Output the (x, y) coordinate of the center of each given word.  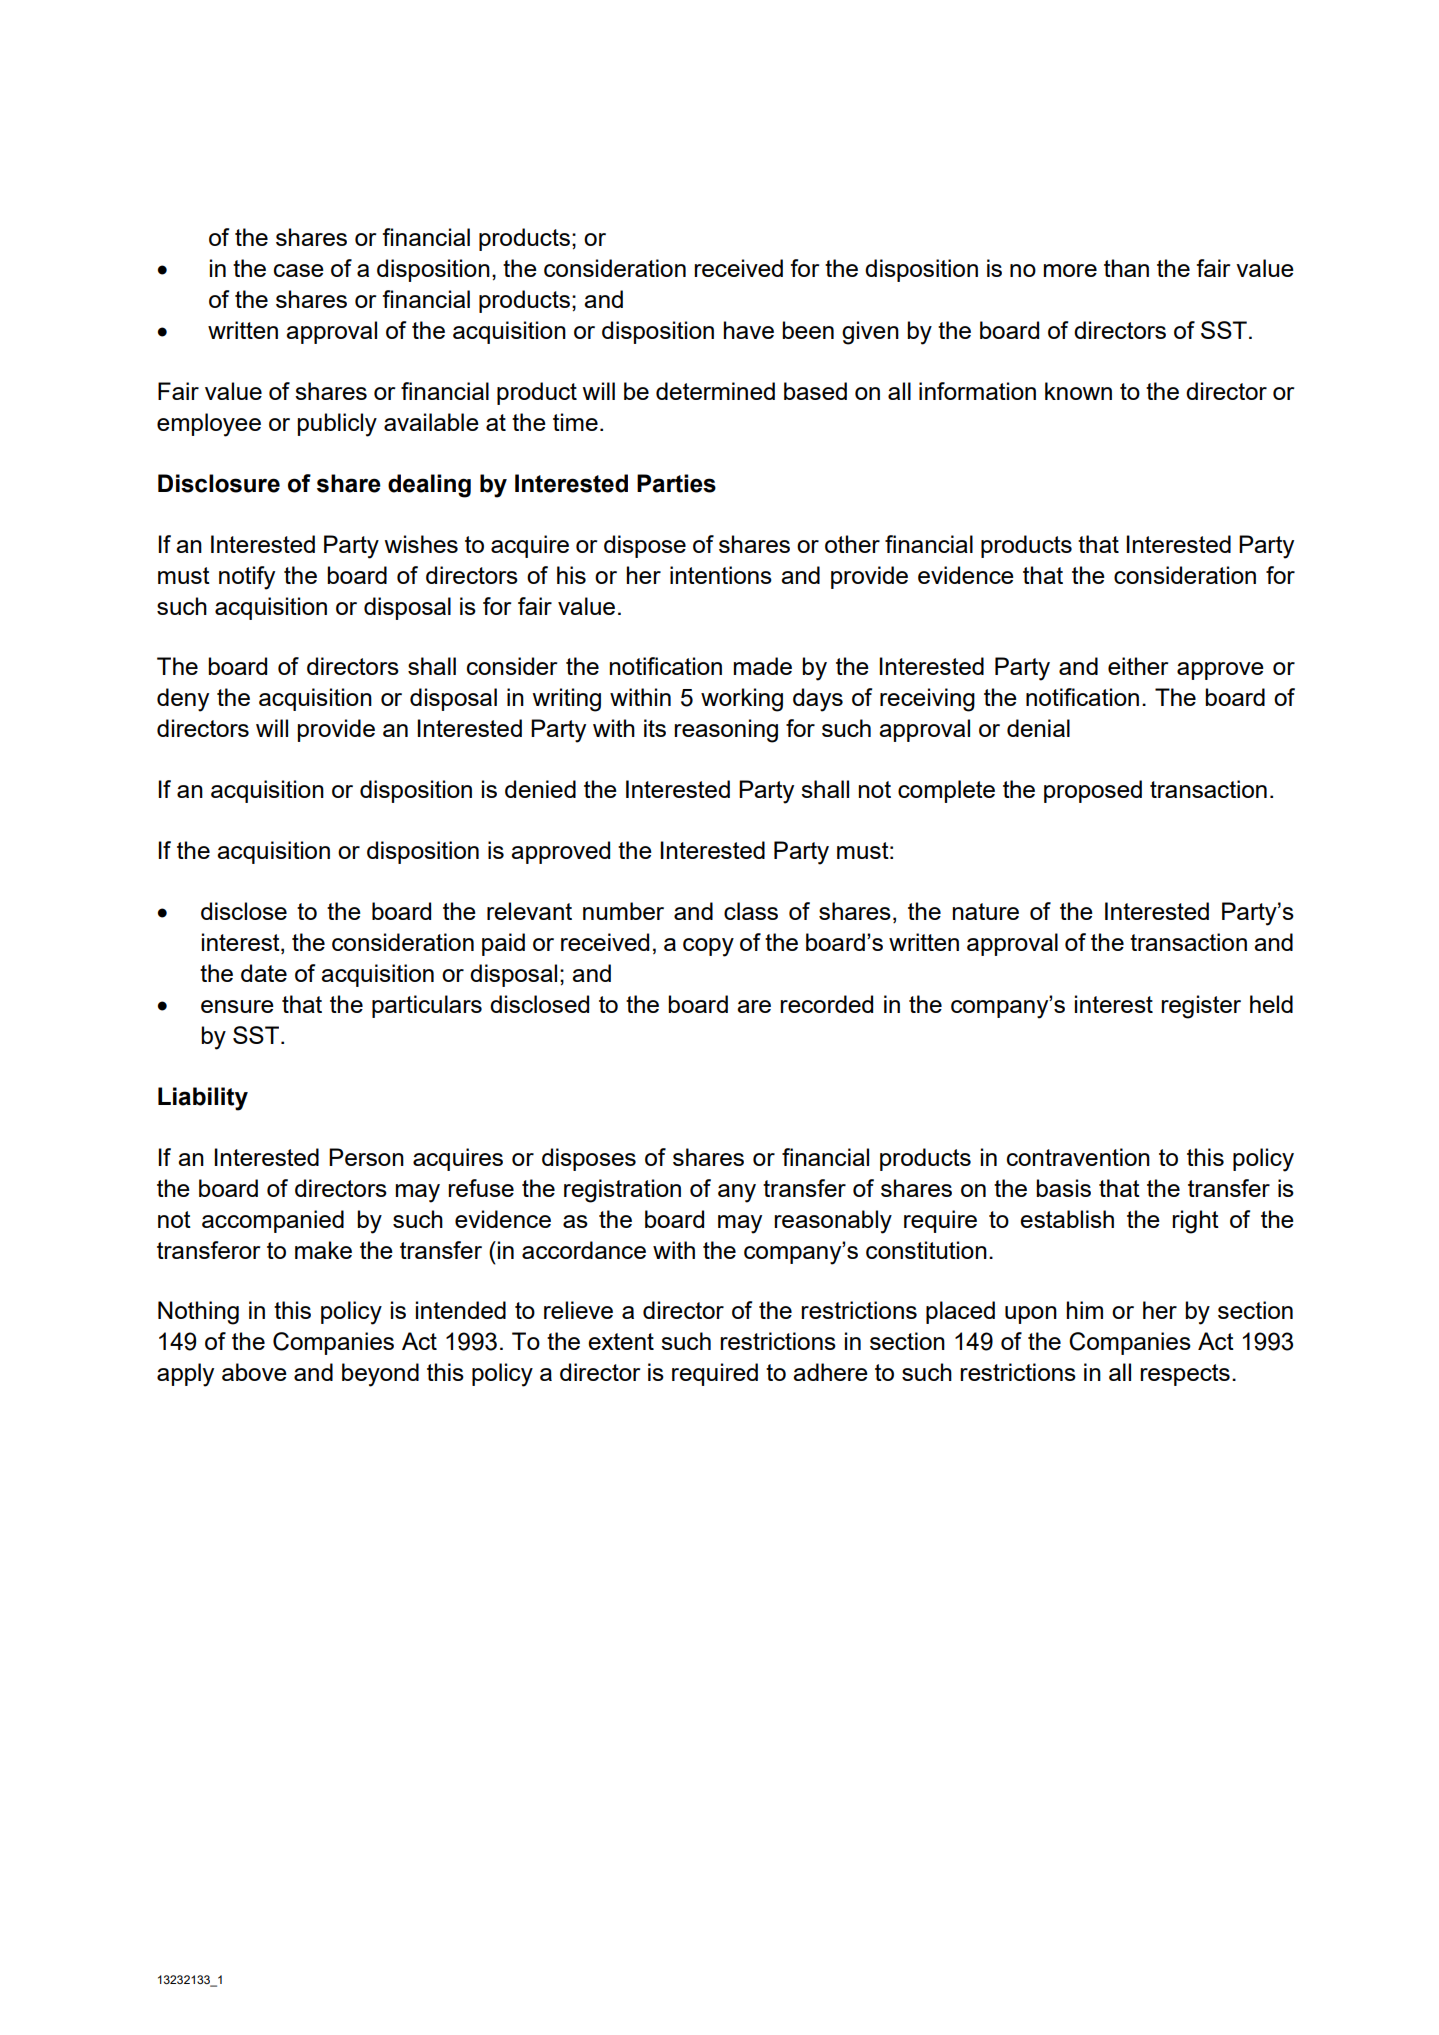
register (1201, 1007)
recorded (826, 1004)
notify (247, 578)
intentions (721, 575)
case (299, 270)
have (749, 330)
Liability (203, 1099)
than (1126, 268)
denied (540, 789)
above (254, 1372)
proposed (1093, 791)
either (1138, 666)
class (751, 911)
